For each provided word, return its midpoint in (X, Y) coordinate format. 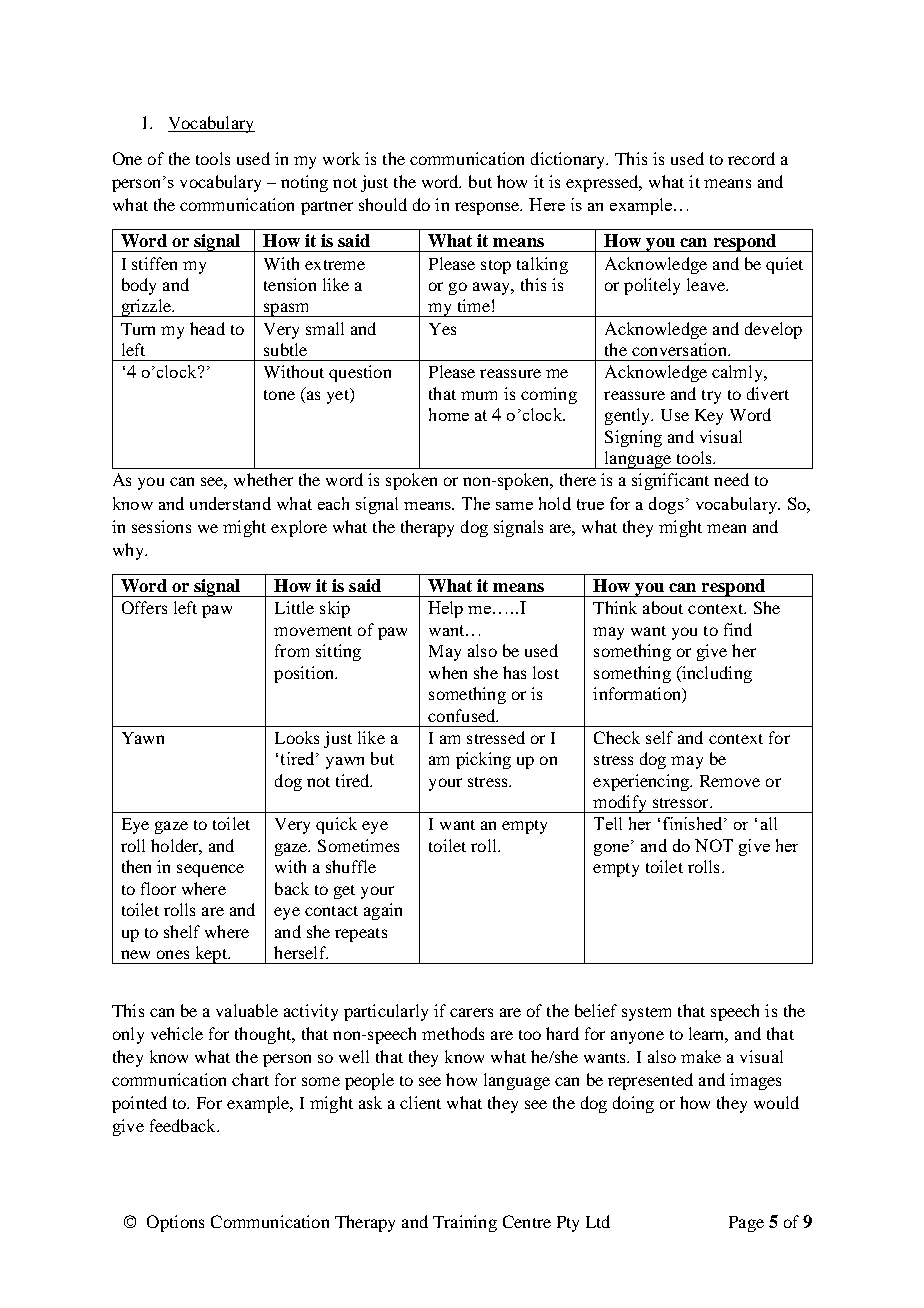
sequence (210, 870)
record (751, 158)
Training (465, 1223)
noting (304, 183)
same (514, 506)
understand (230, 503)
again (383, 911)
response (488, 208)
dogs (666, 505)
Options (175, 1223)
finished (694, 823)
